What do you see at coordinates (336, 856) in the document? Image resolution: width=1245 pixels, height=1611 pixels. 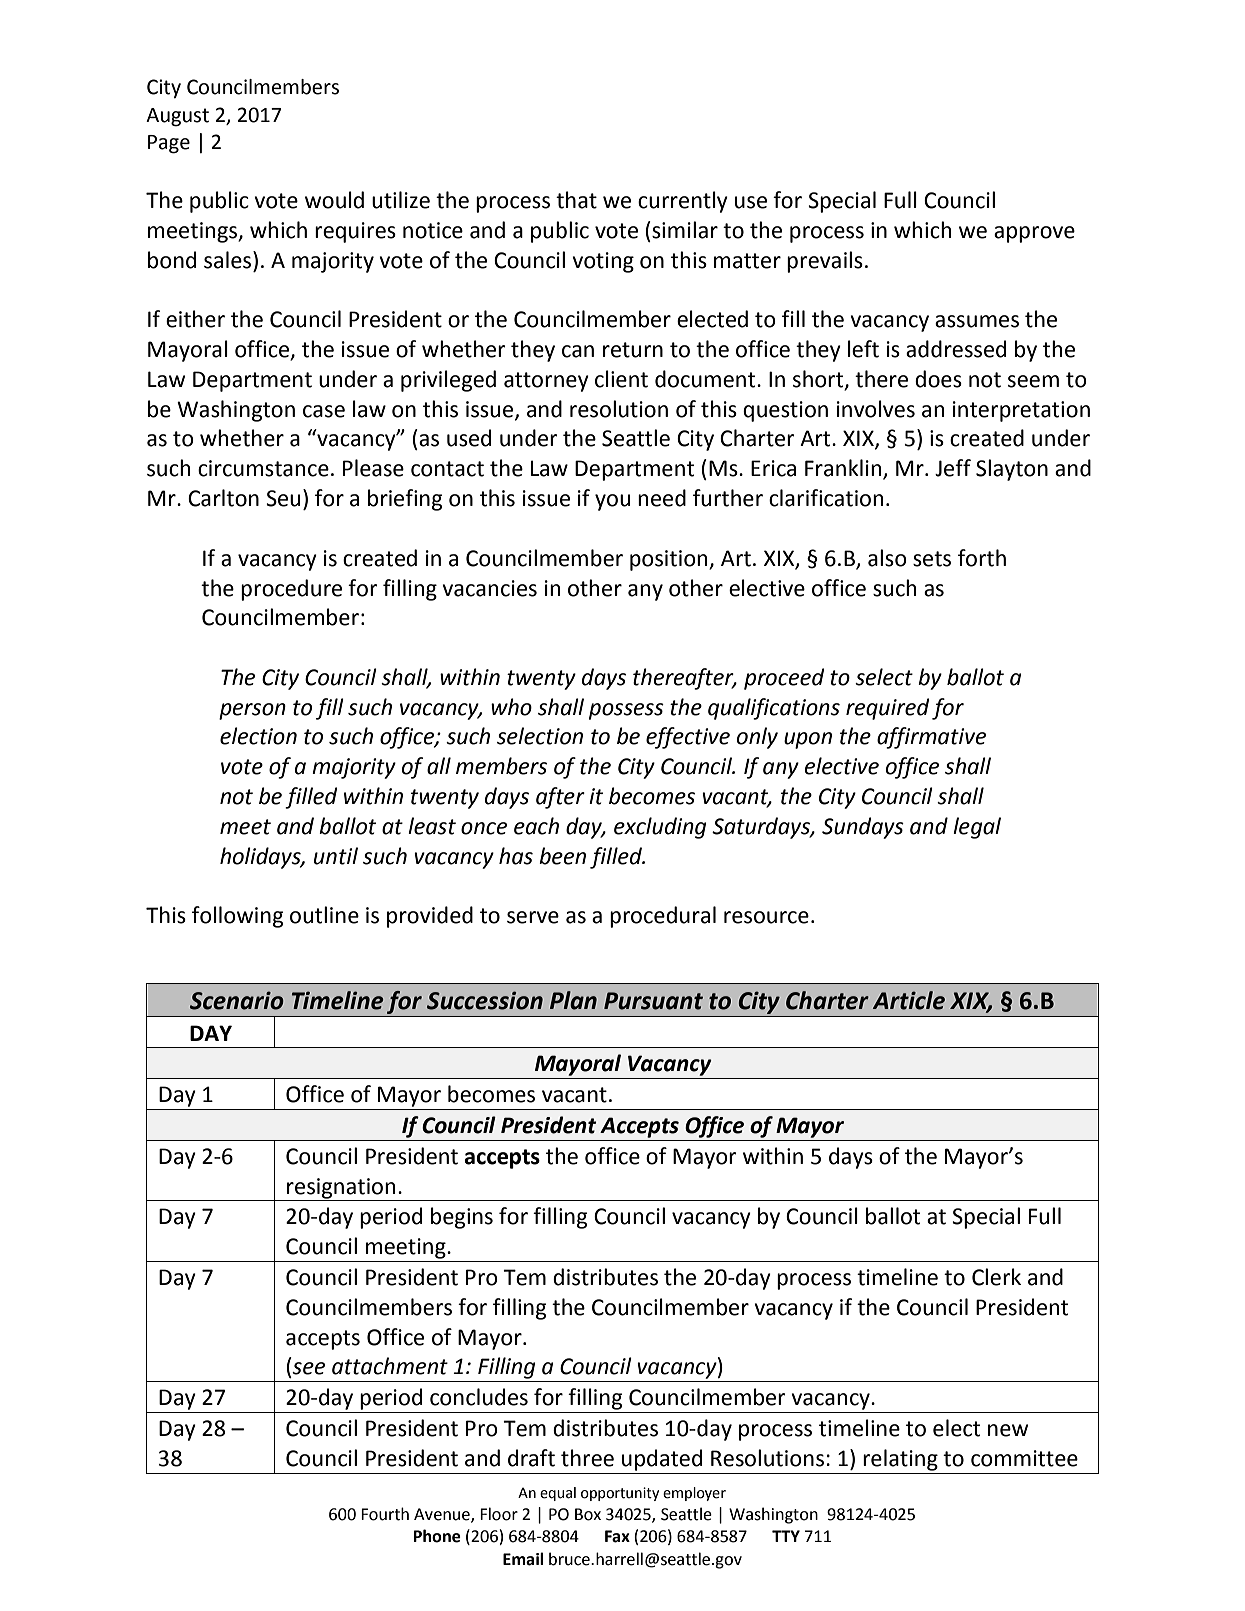 I see `until` at bounding box center [336, 856].
